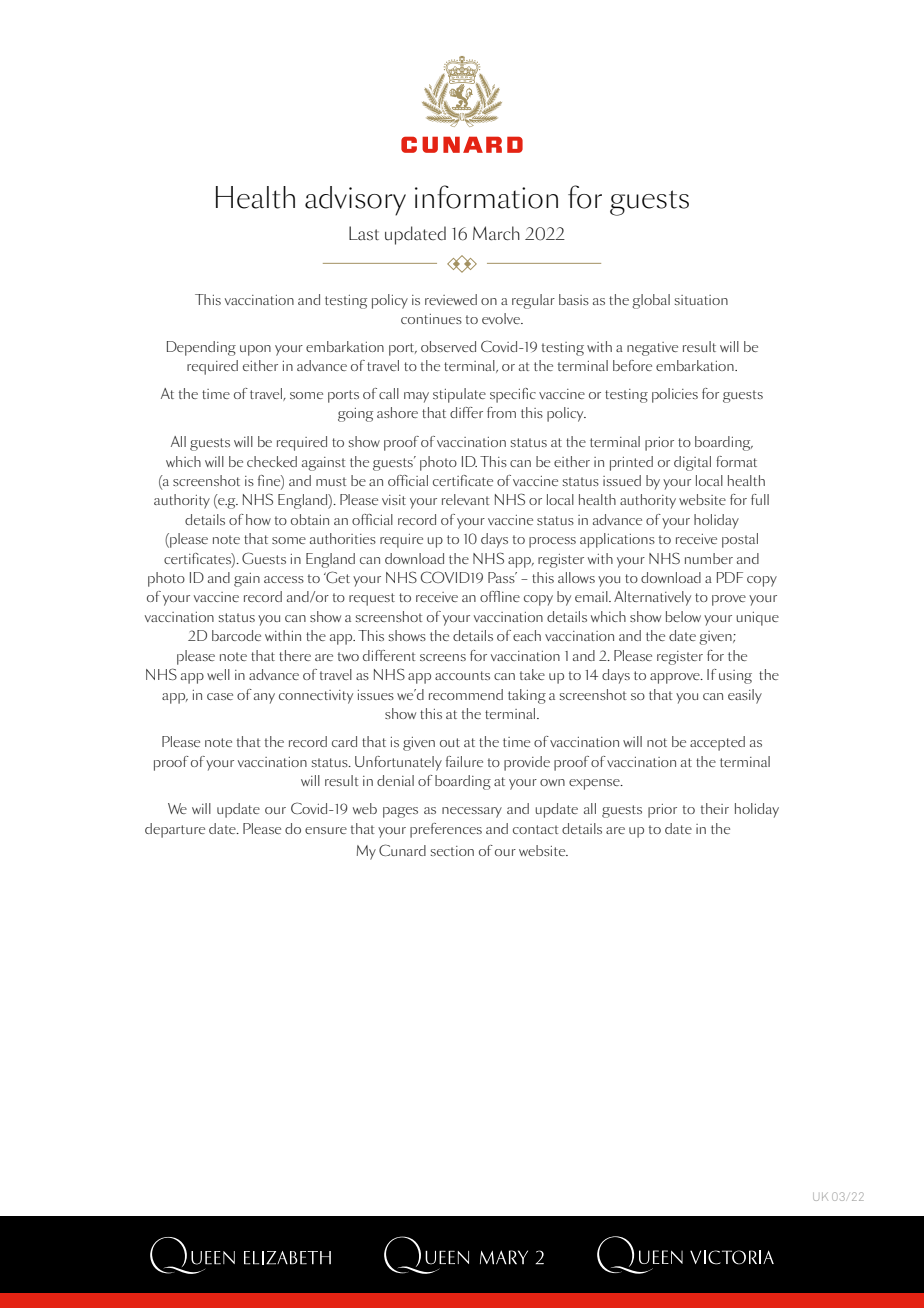 The height and width of the page is (1308, 924). I want to click on March, so click(496, 233).
